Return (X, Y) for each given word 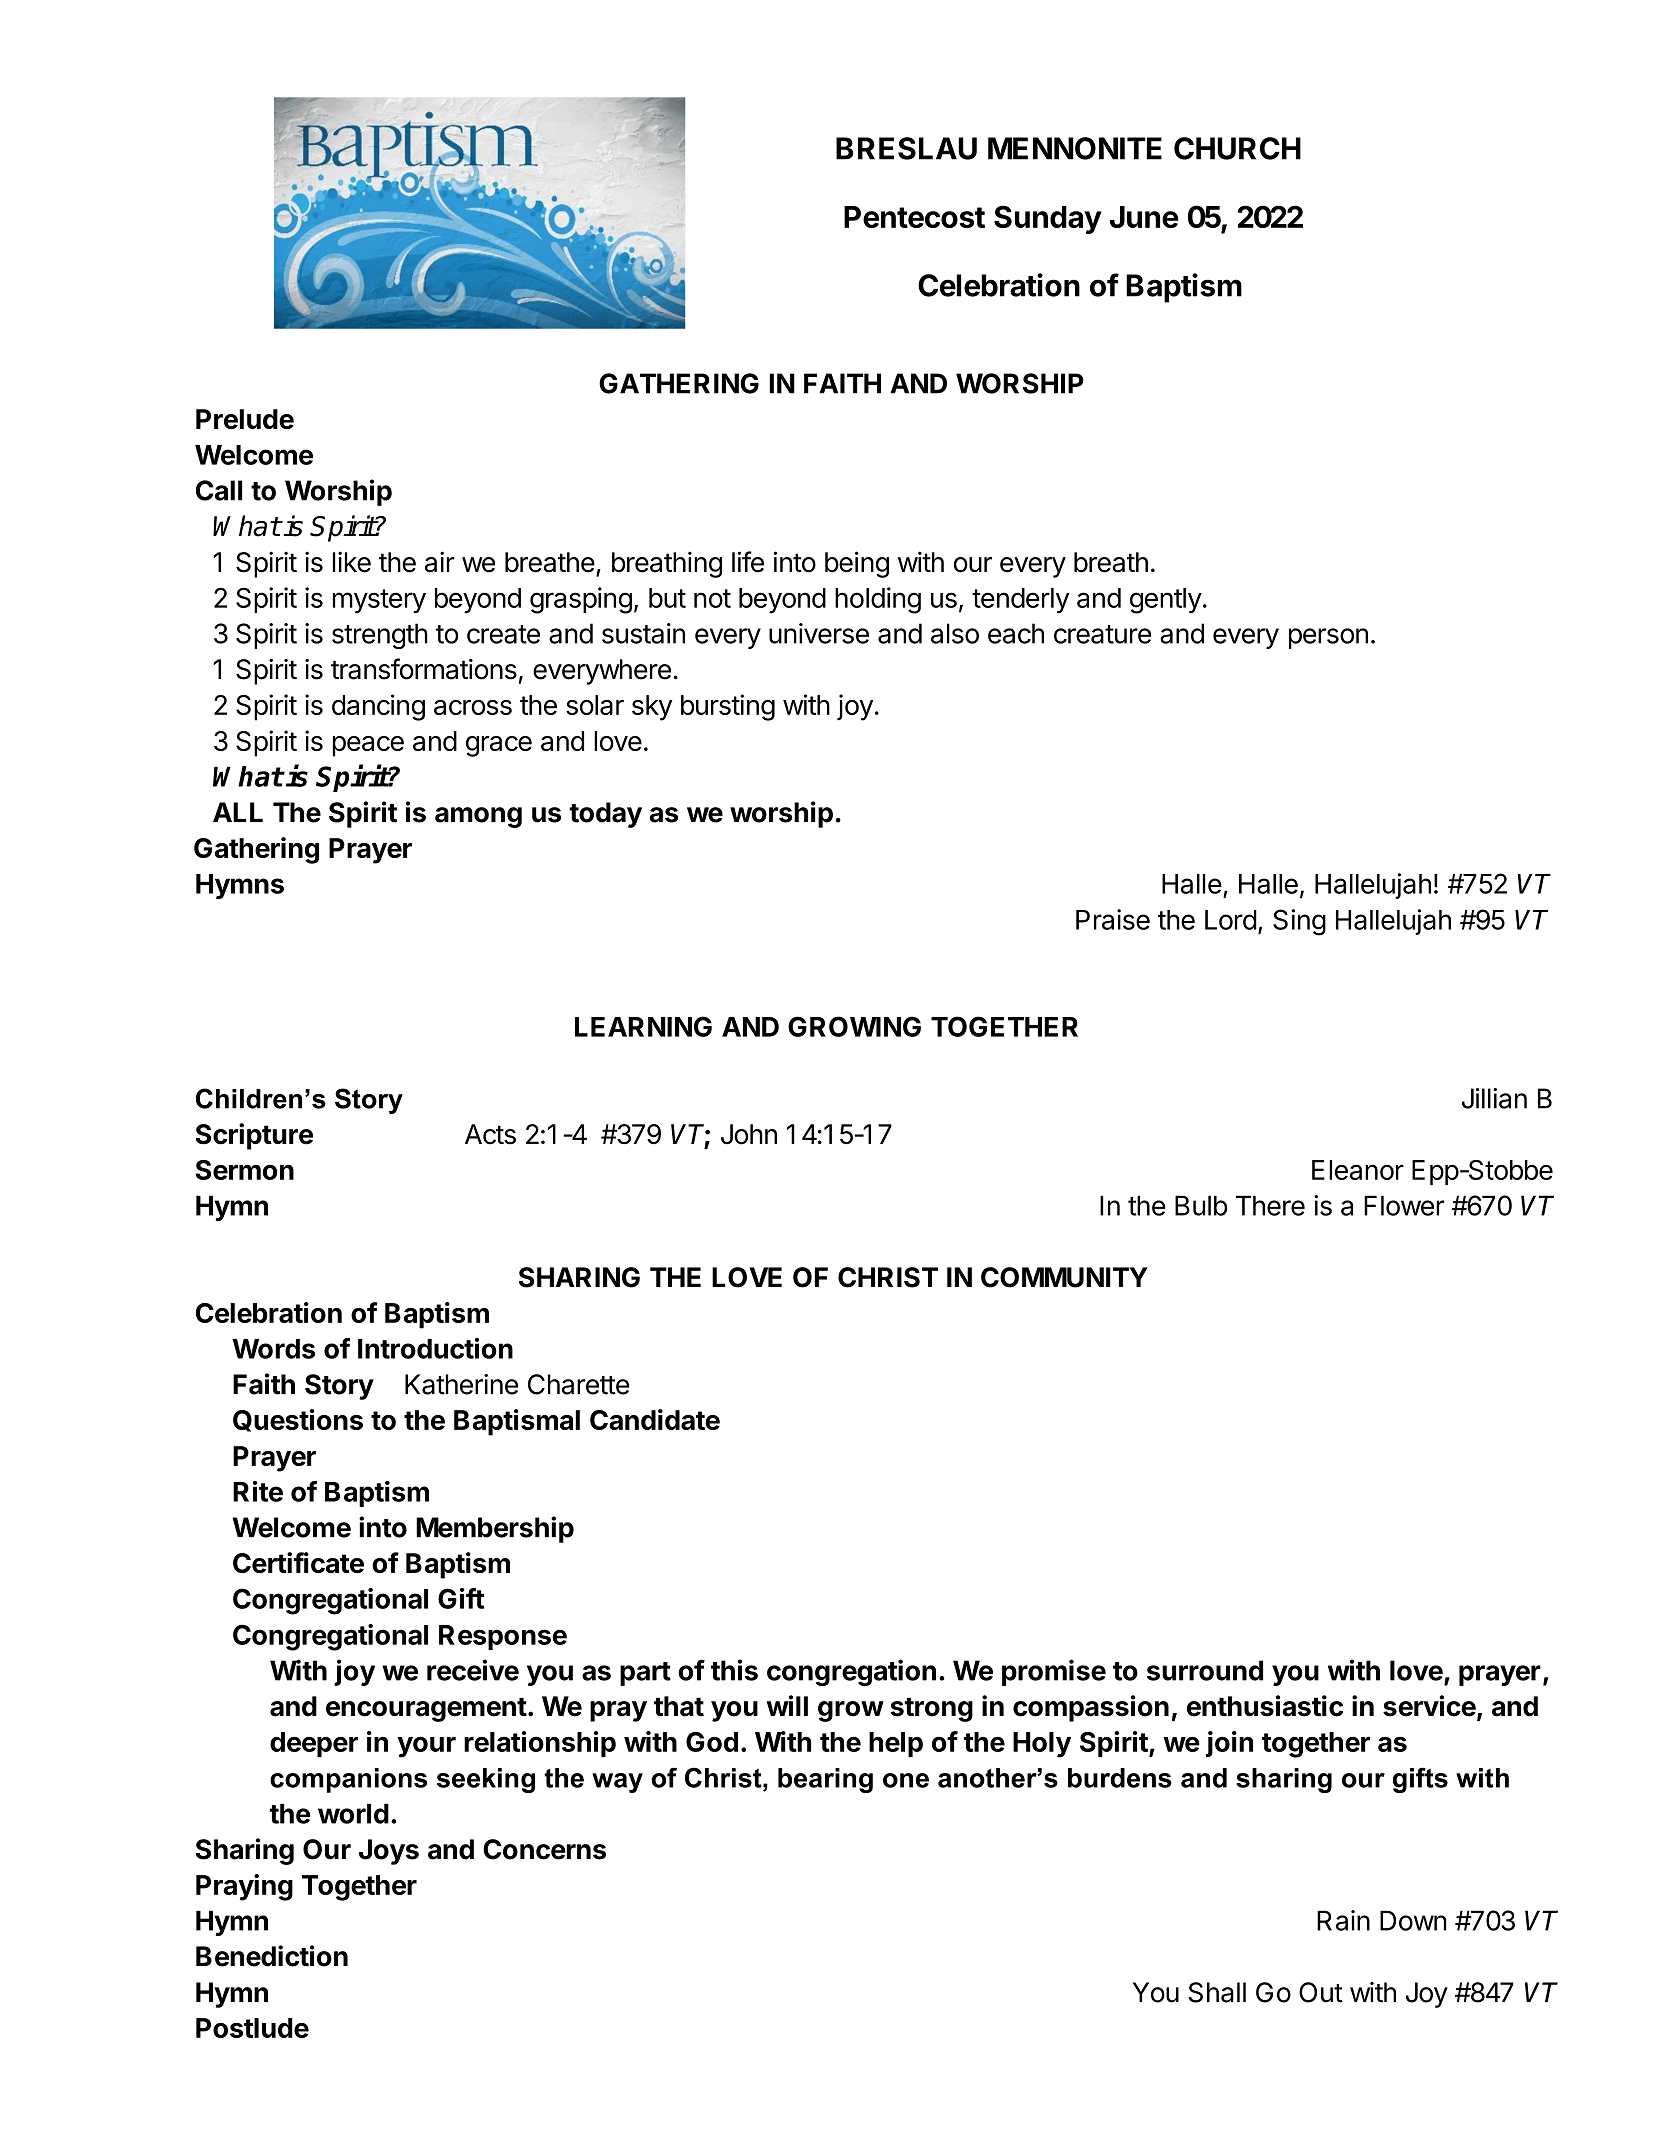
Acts (490, 1134)
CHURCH (1237, 148)
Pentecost (914, 217)
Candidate (655, 1419)
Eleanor (1358, 1170)
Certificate (298, 1562)
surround (1205, 1670)
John (749, 1134)
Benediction (272, 1956)
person (1328, 638)
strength (380, 636)
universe (819, 633)
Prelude (245, 419)
